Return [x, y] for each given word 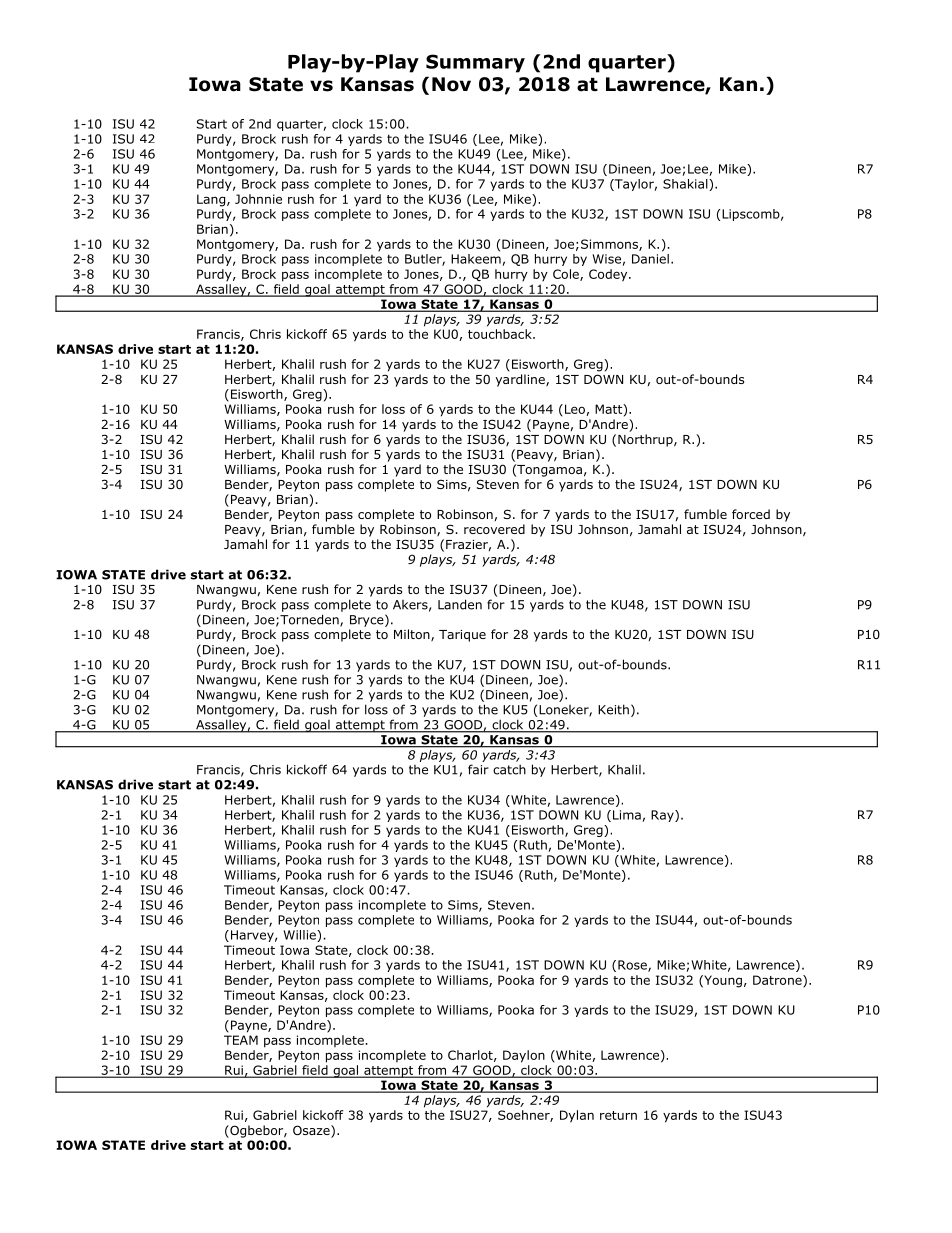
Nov [451, 84]
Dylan [577, 1116]
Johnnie [258, 199]
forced [751, 514]
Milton [413, 635]
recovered [494, 529]
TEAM [241, 1040]
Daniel [650, 259]
